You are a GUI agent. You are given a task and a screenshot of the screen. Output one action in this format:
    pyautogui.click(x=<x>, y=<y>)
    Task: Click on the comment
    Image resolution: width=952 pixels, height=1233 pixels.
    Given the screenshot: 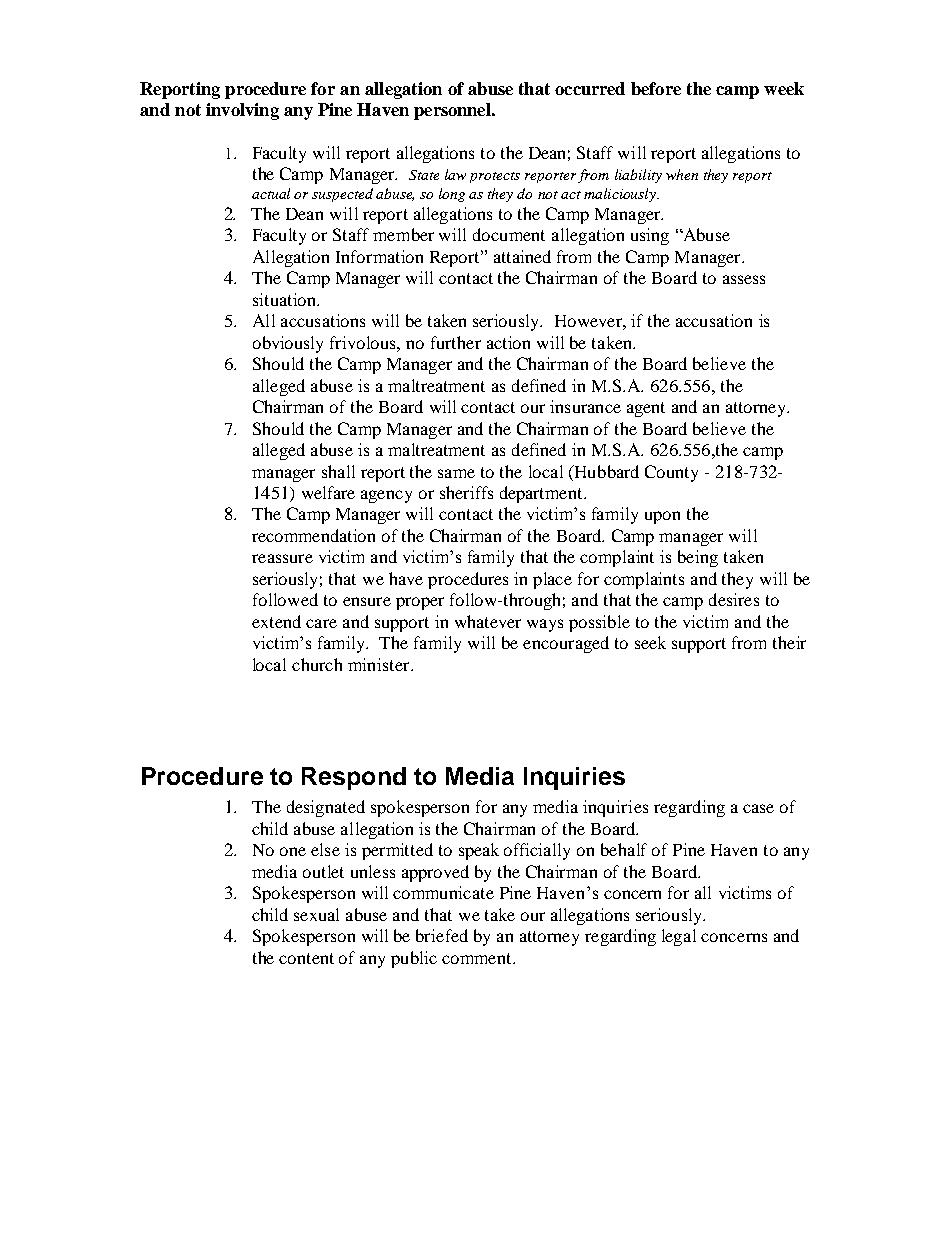 What is the action you would take?
    pyautogui.click(x=478, y=958)
